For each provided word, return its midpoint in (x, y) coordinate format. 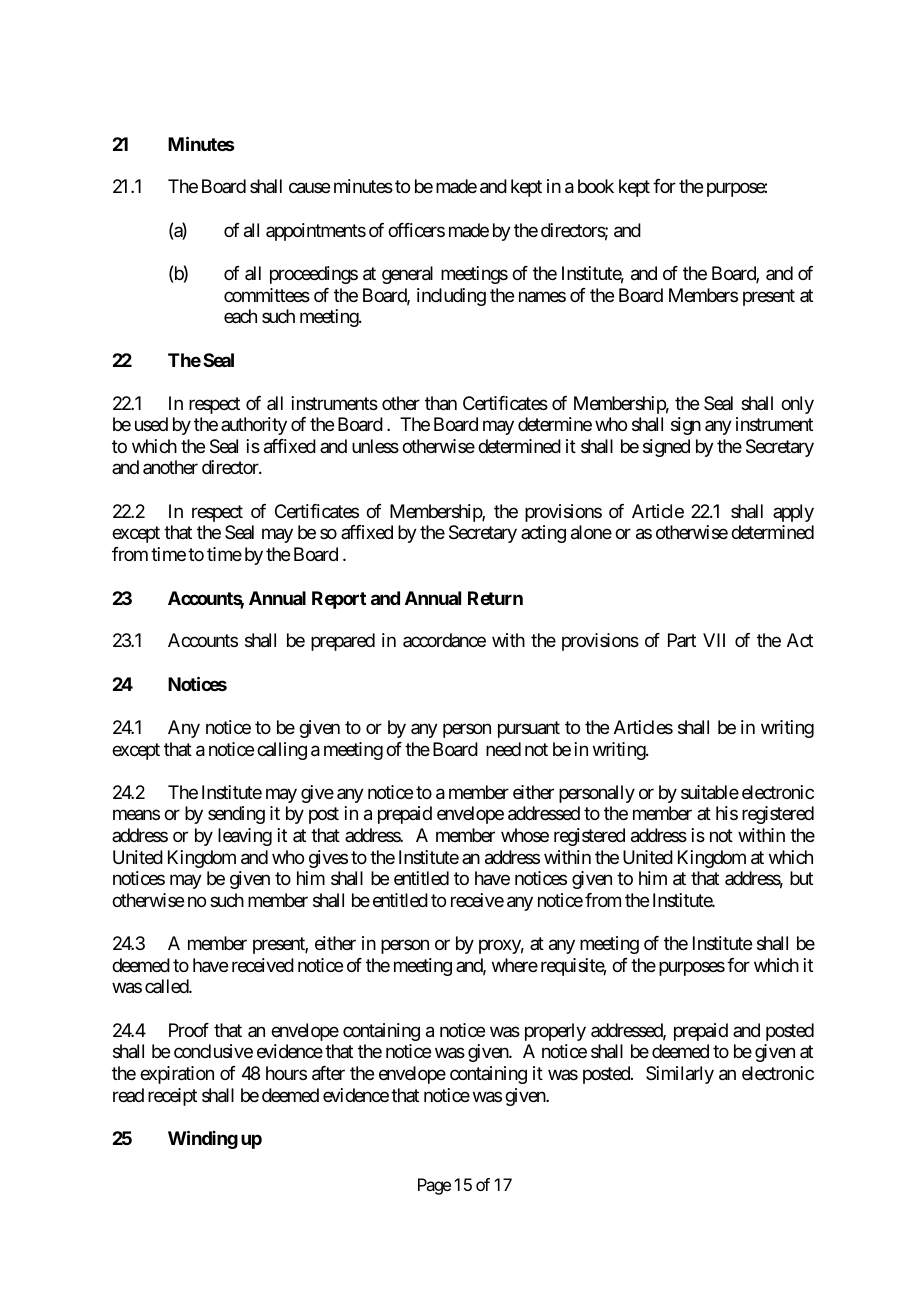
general (407, 275)
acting (543, 534)
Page (434, 1186)
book (596, 186)
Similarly (680, 1075)
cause (309, 188)
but (801, 878)
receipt (172, 1097)
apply (793, 513)
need (503, 749)
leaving (245, 837)
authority (254, 426)
